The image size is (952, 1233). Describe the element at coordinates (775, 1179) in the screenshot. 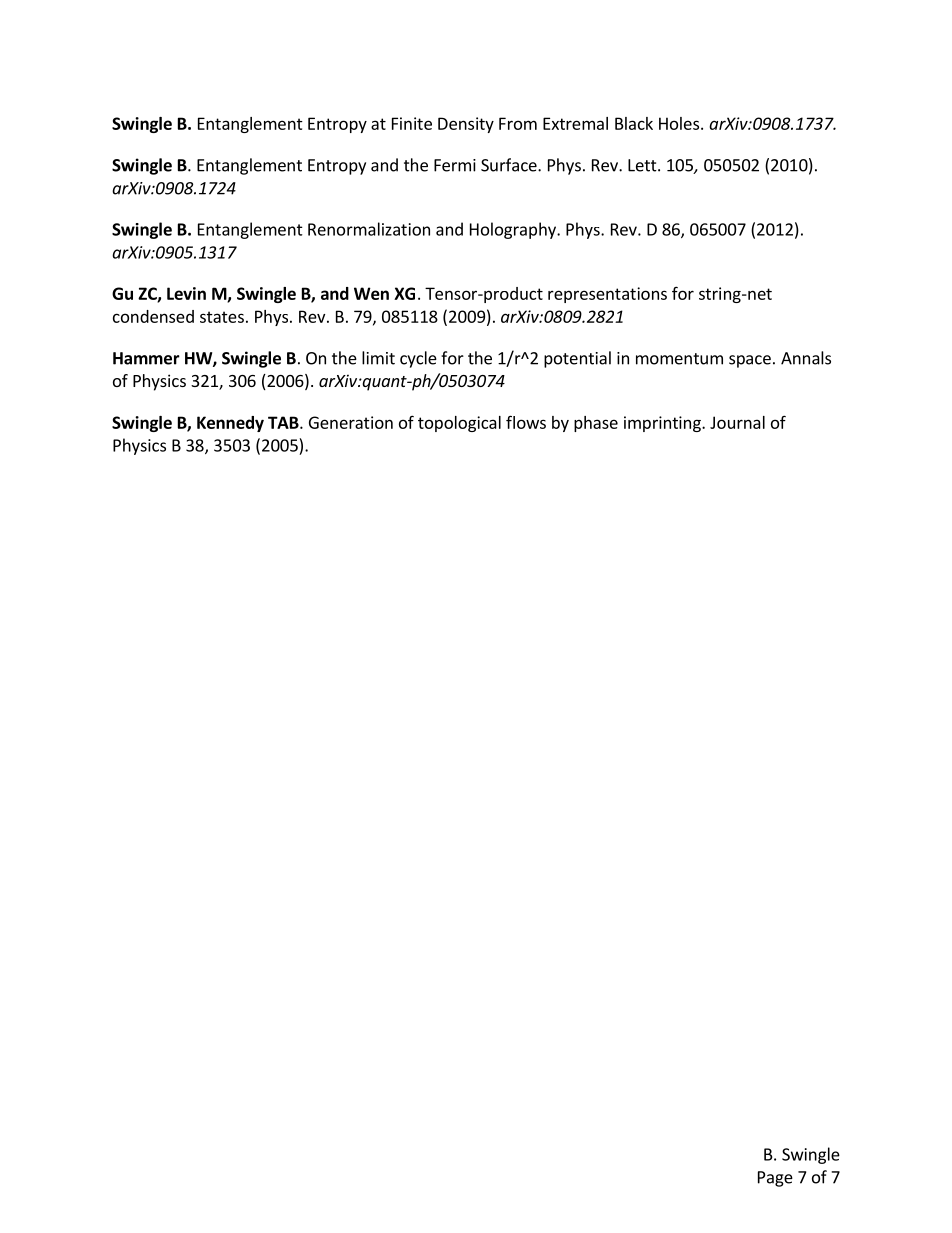

I see `Page` at that location.
